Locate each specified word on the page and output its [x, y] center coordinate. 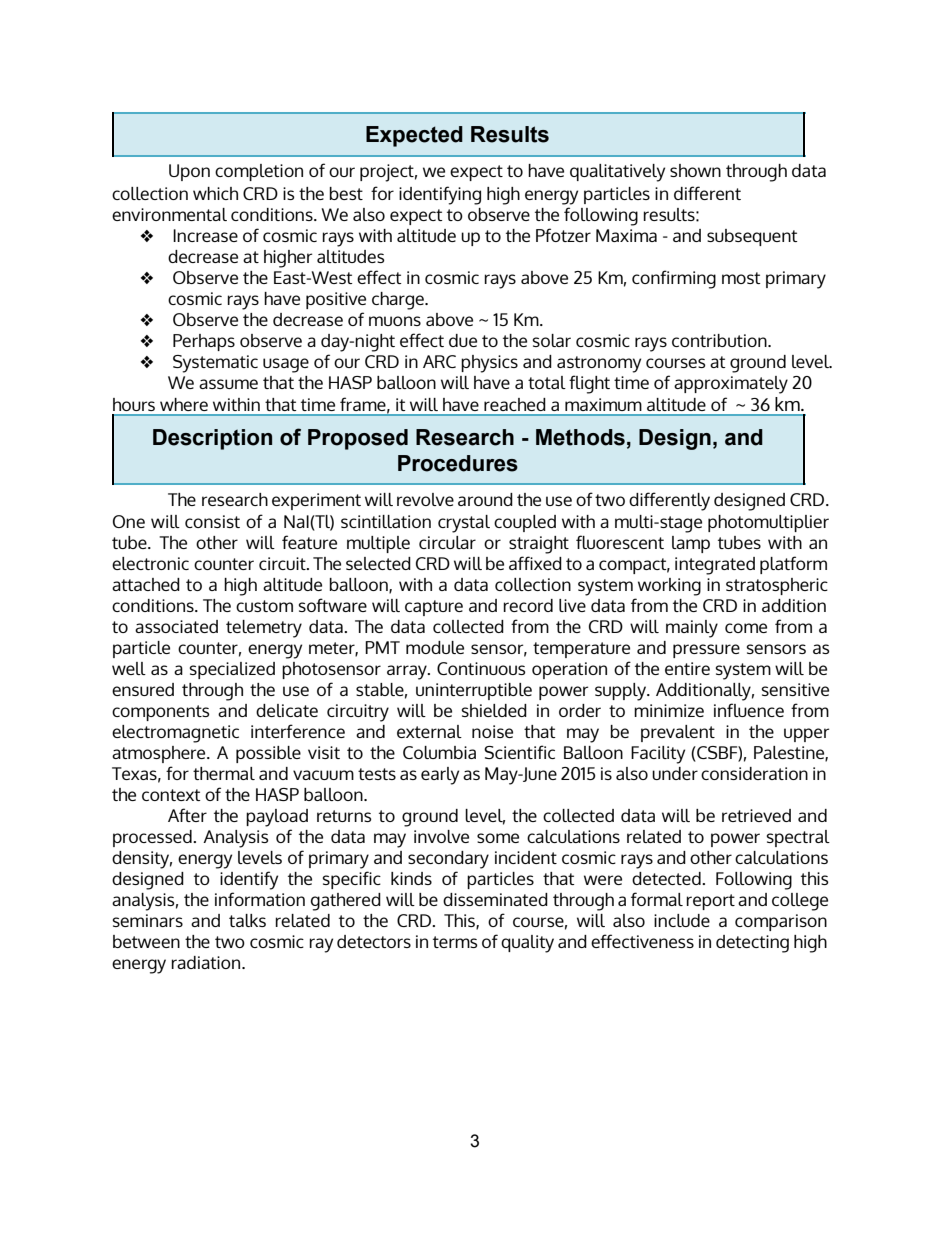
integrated [715, 566]
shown [695, 170]
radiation [207, 962]
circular [447, 542]
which [215, 193]
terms [455, 942]
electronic [150, 563]
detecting [752, 944]
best [346, 193]
